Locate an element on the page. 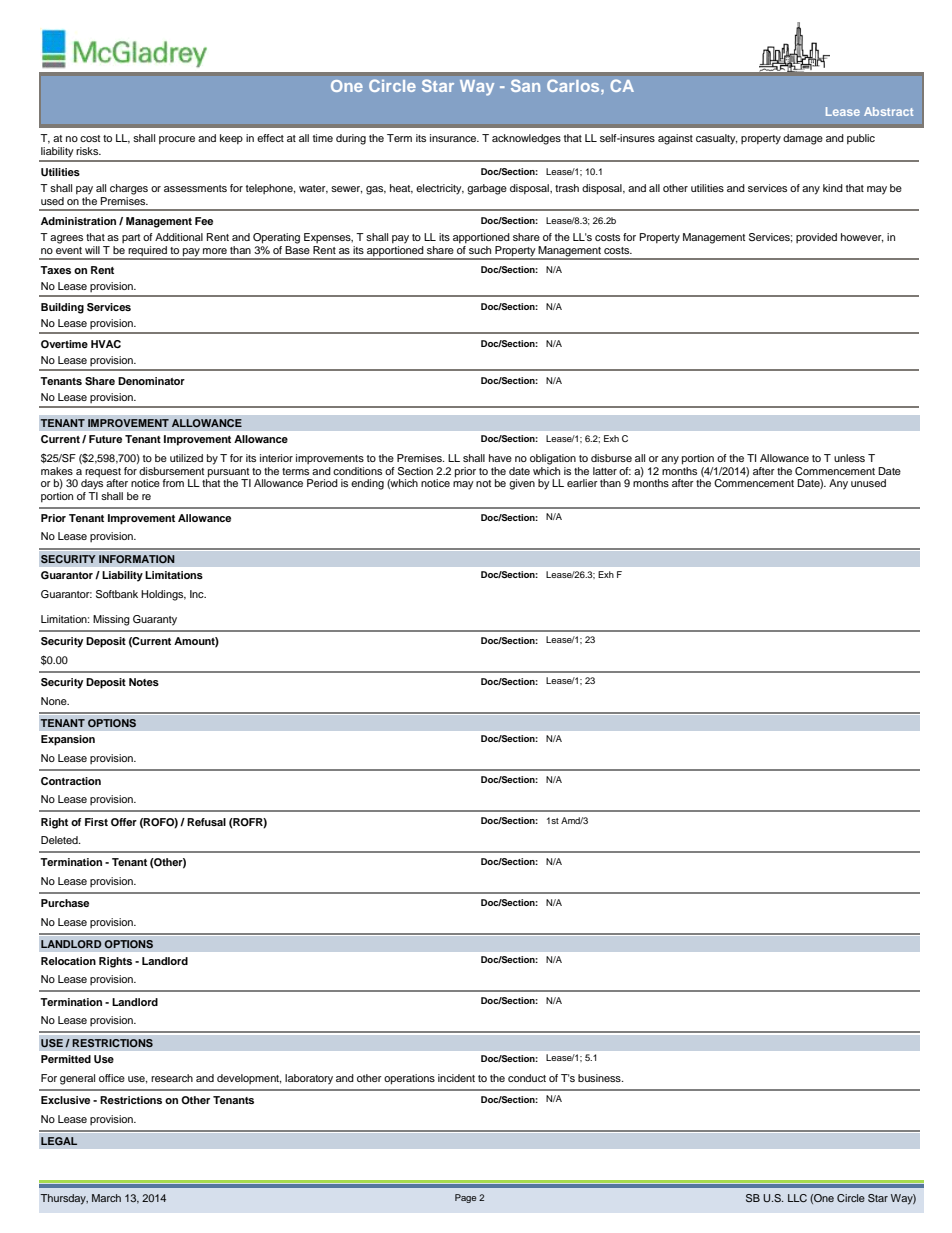 The height and width of the page is (1233, 952). Page is located at coordinates (465, 1198).
